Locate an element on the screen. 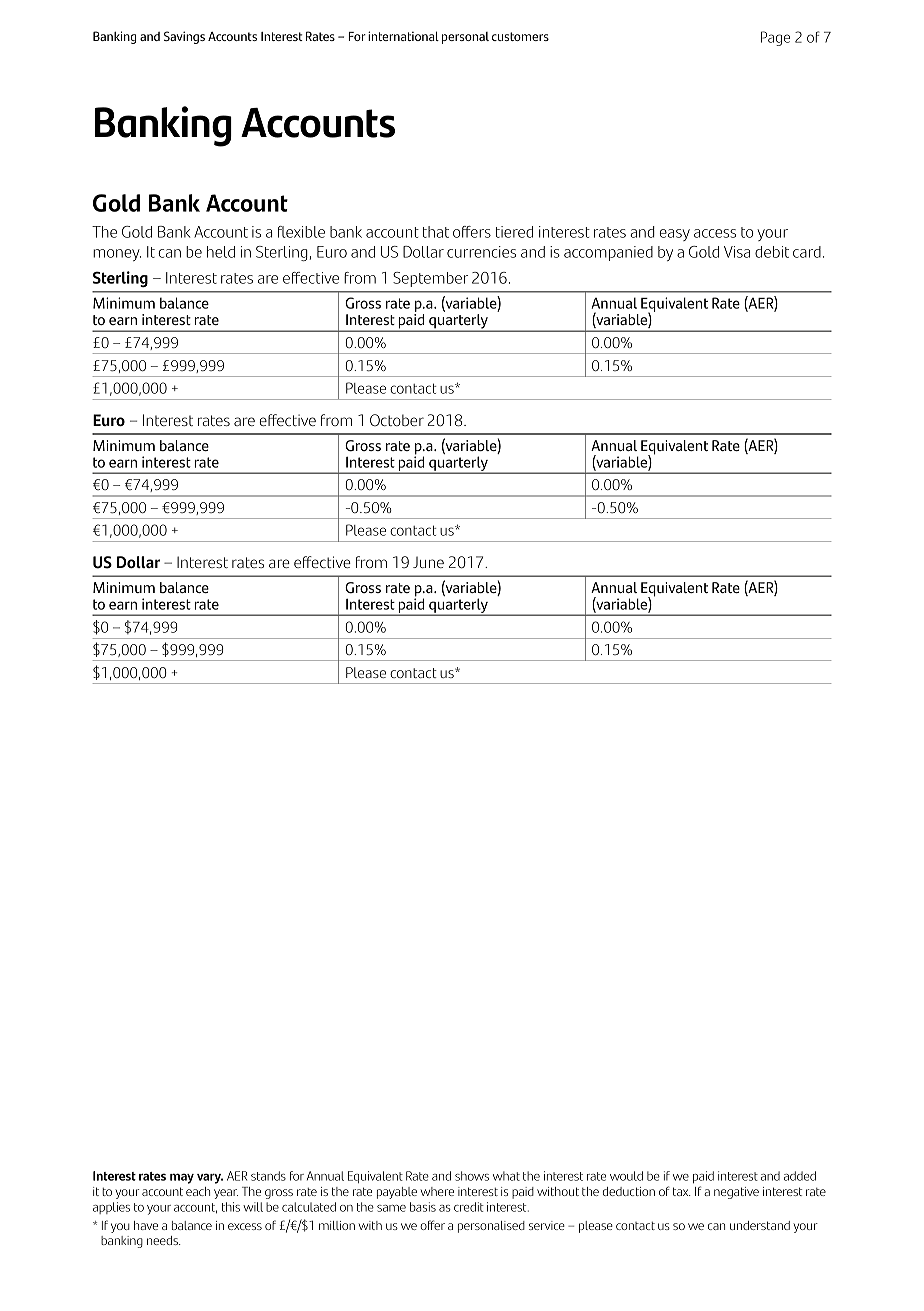  Page is located at coordinates (775, 38).
